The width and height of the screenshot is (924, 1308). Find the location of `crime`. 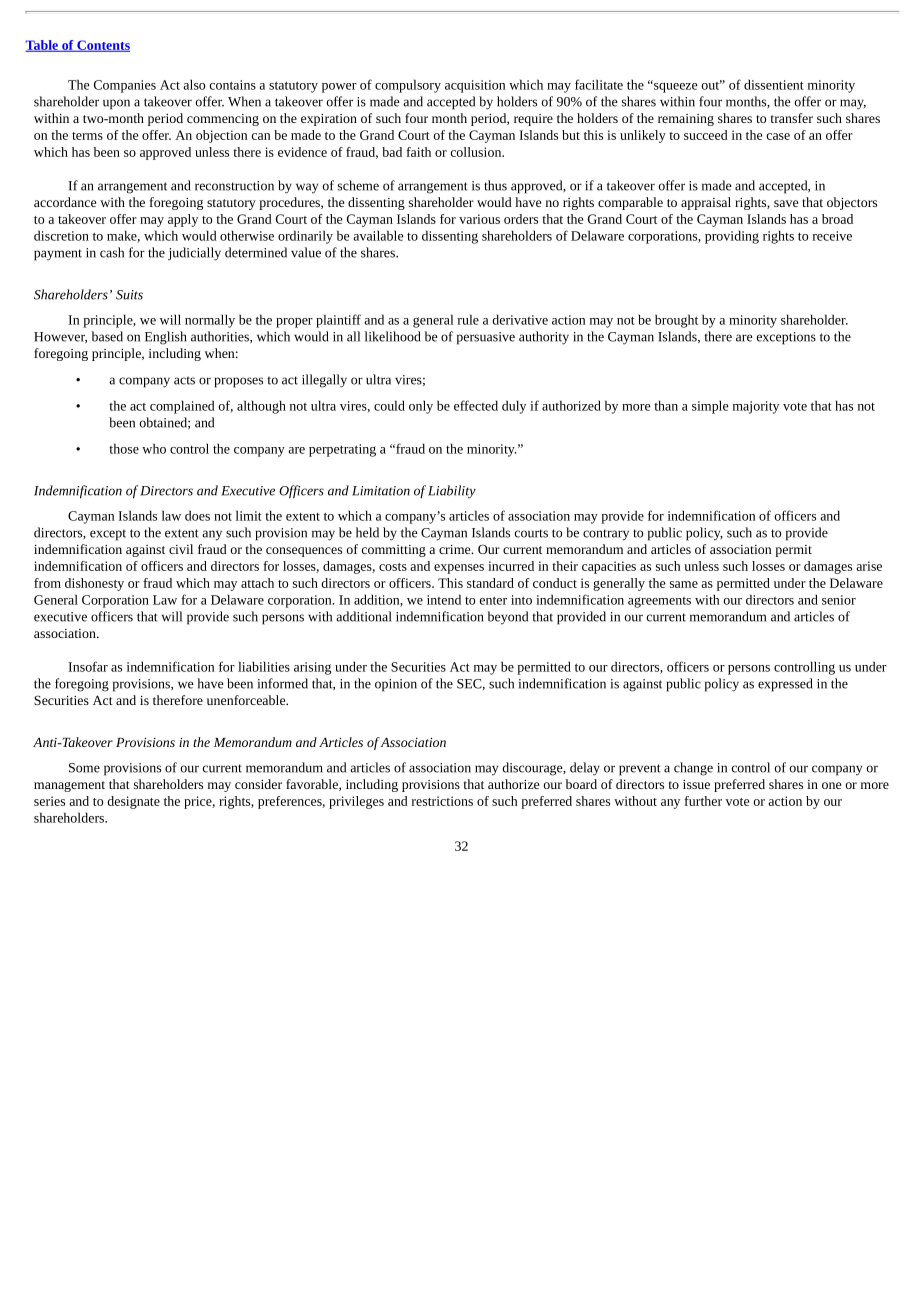

crime is located at coordinates (456, 549).
